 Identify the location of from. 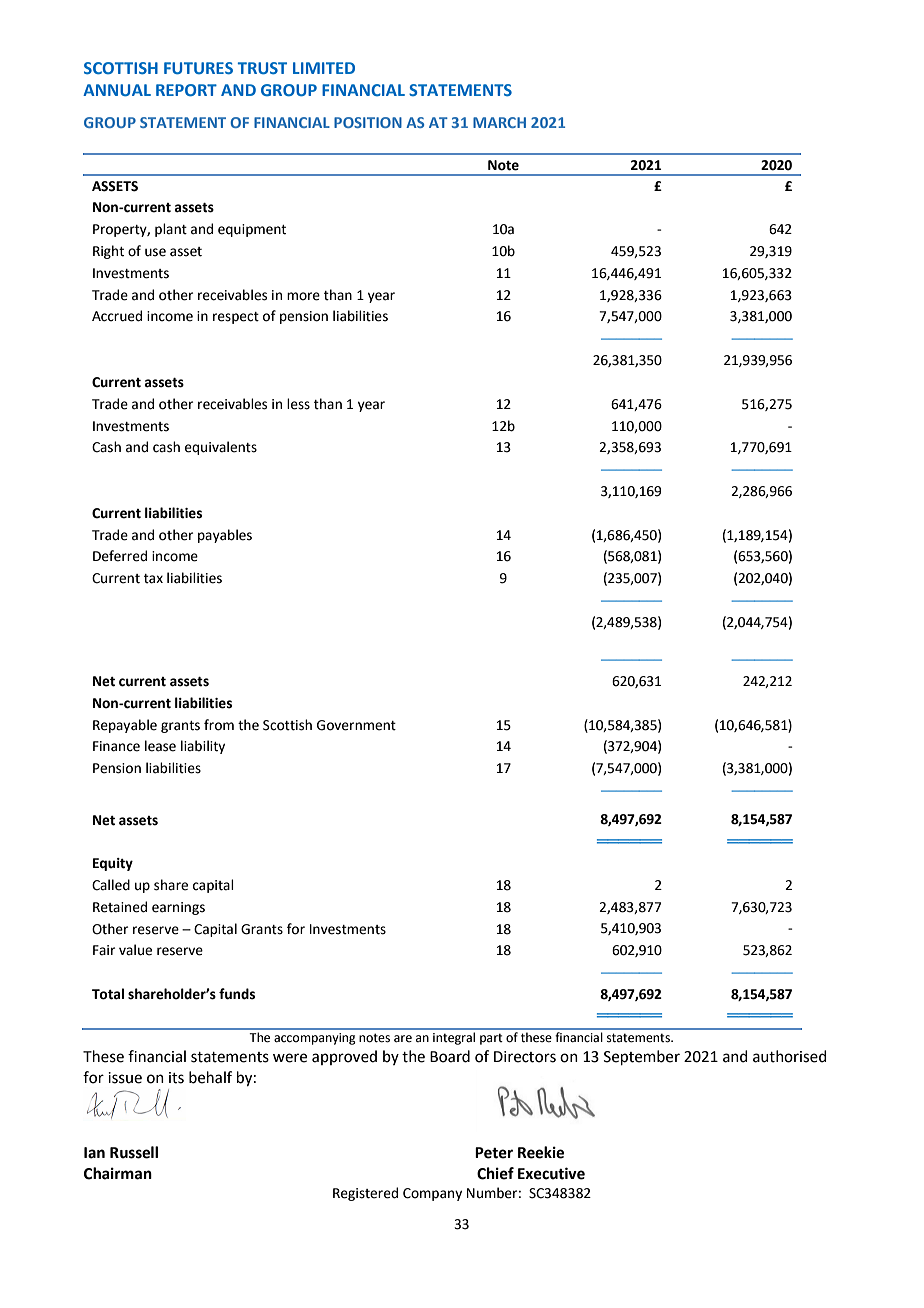
(219, 725).
